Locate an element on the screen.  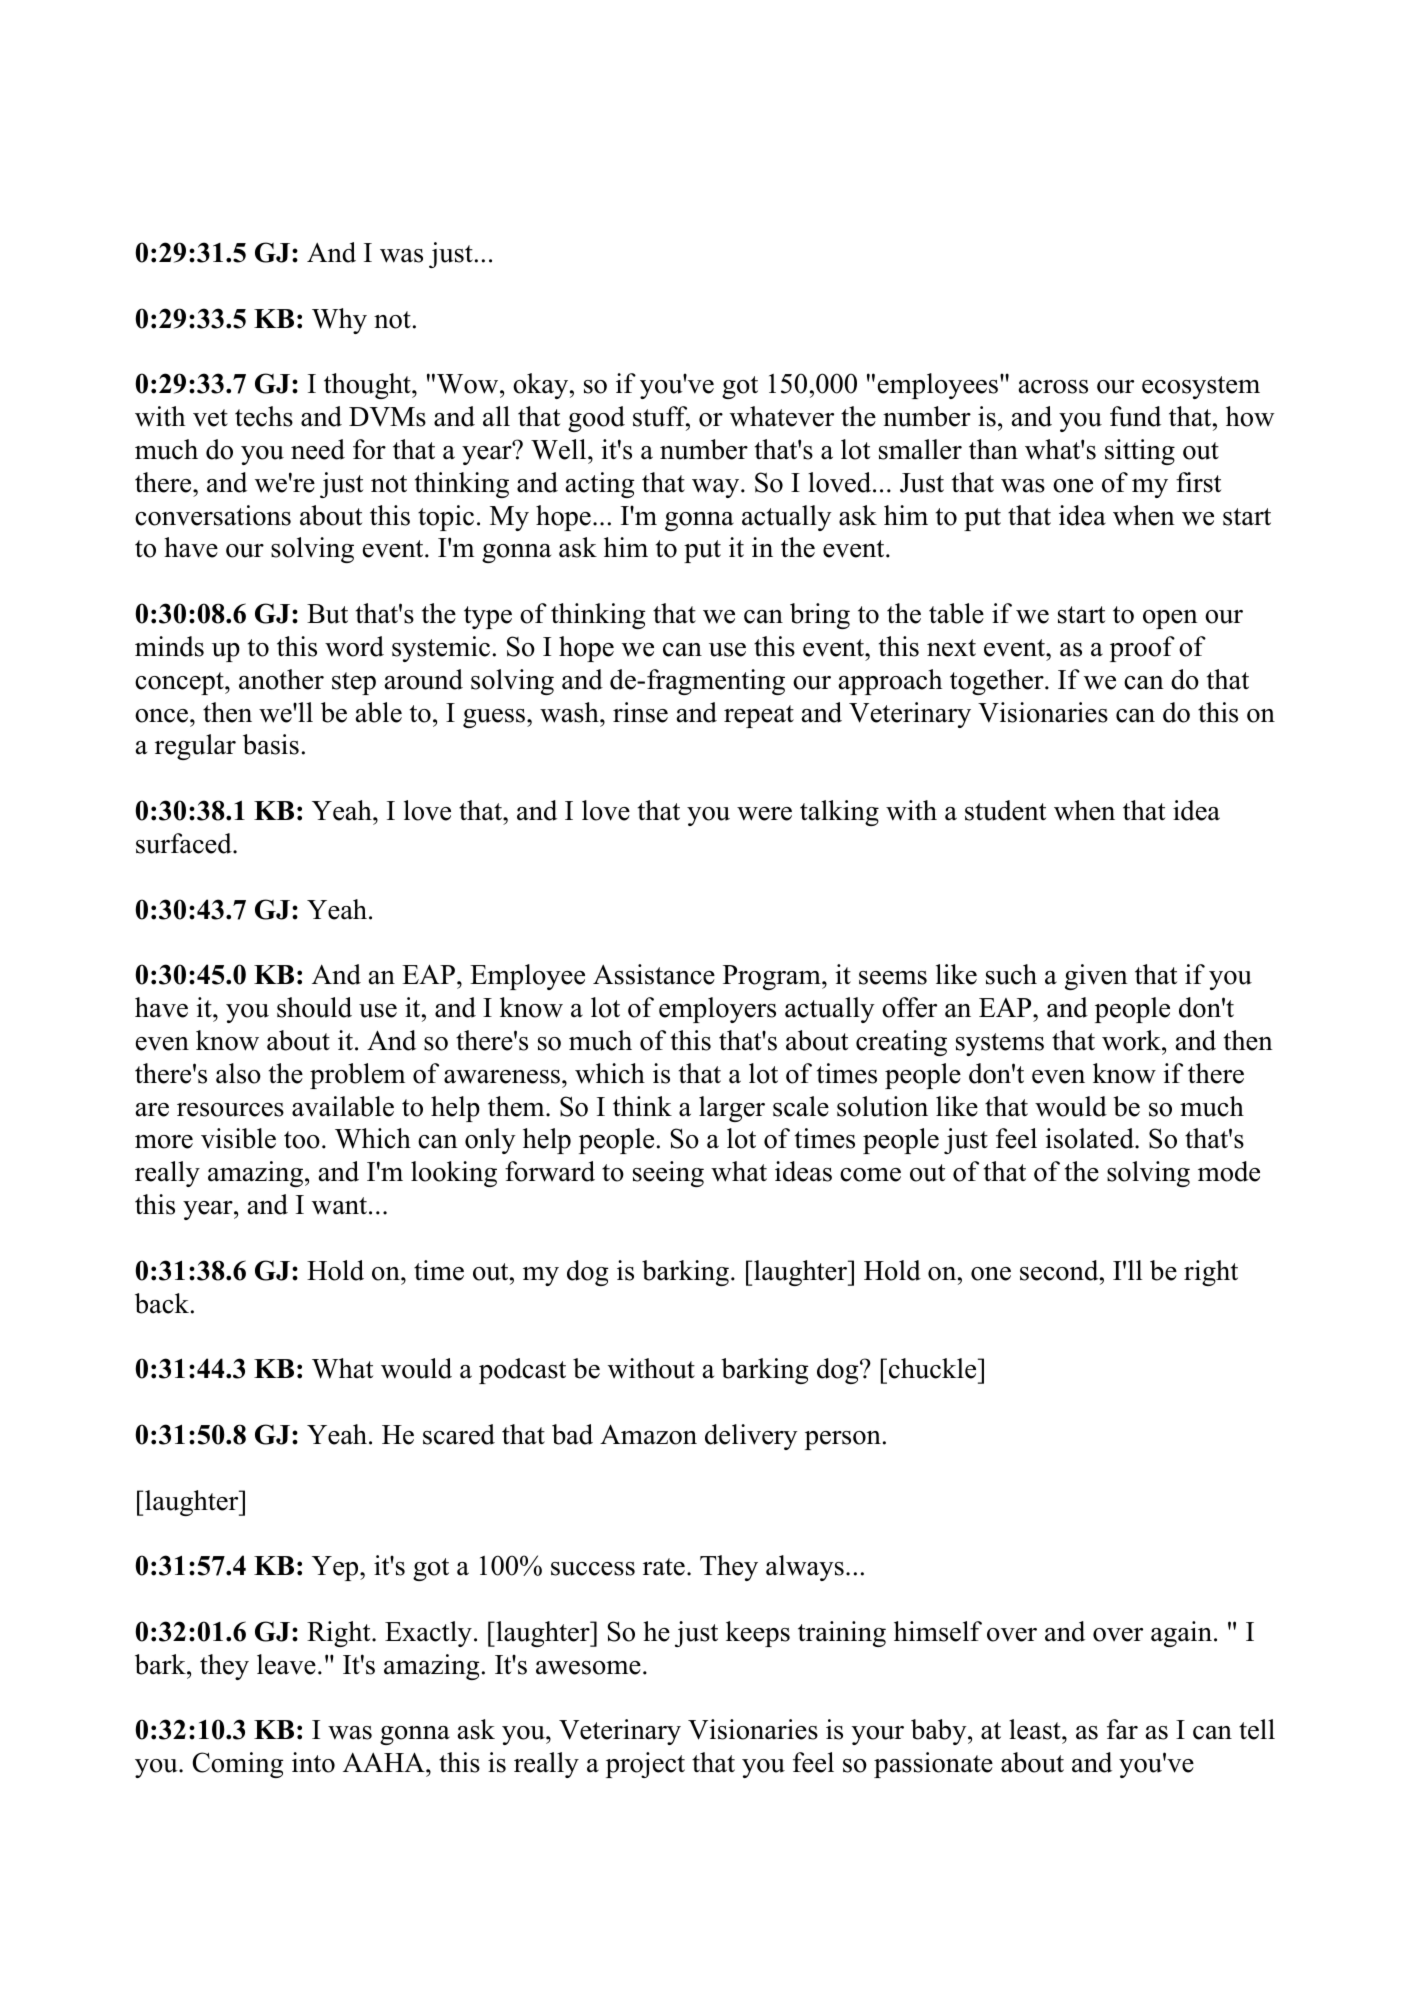
far is located at coordinates (1122, 1729).
